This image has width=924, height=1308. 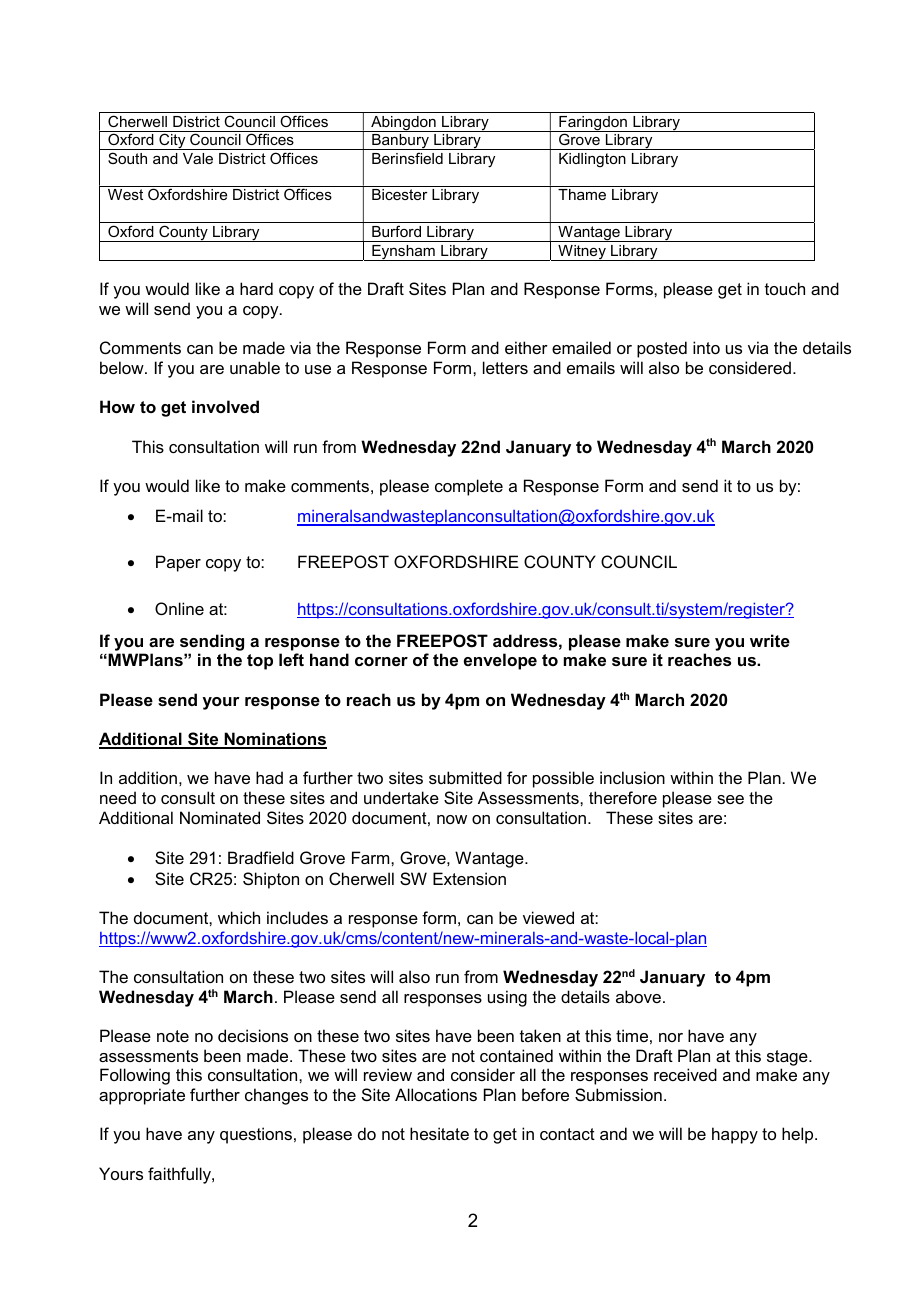 I want to click on into, so click(x=706, y=347).
